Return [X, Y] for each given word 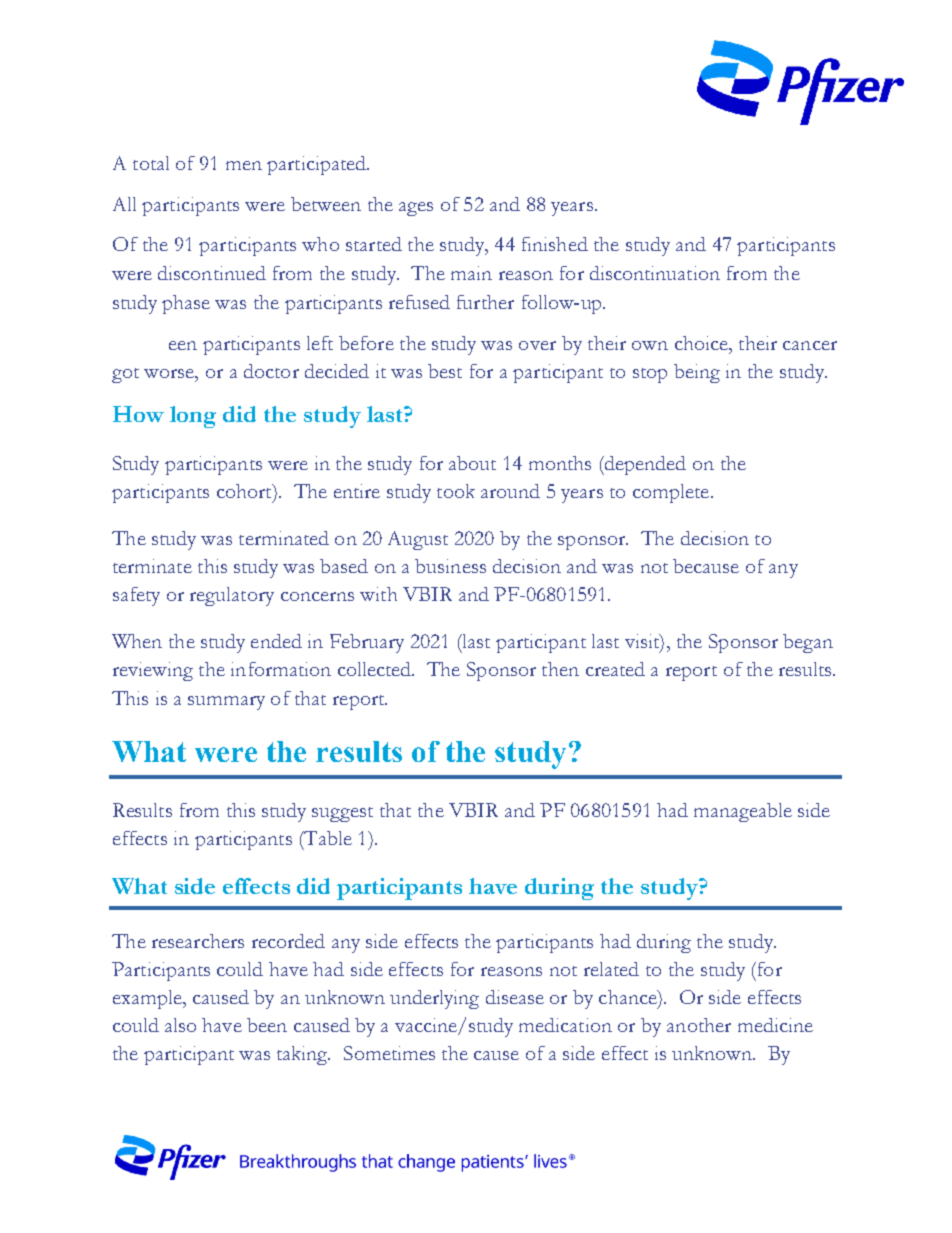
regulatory [232, 596]
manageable [743, 812]
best [445, 371]
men [244, 165]
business [450, 566]
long [193, 417]
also [180, 1025]
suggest [342, 814]
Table [327, 839]
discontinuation [655, 273]
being [697, 373]
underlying [434, 999]
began [808, 643]
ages [416, 209]
